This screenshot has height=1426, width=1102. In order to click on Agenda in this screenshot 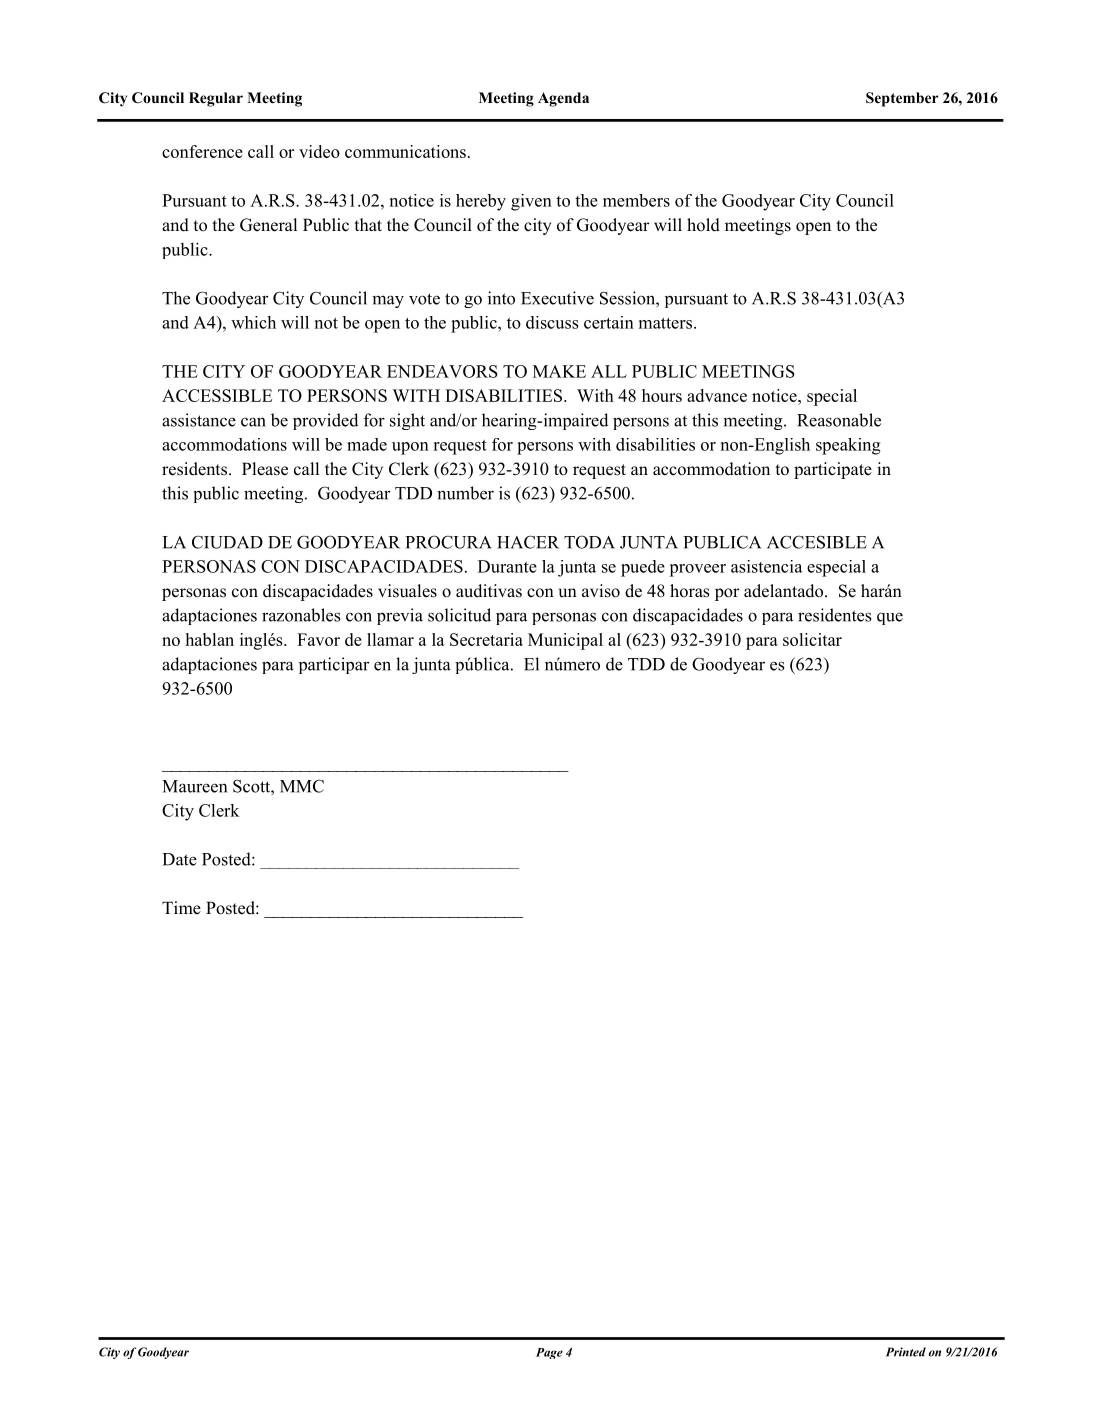, I will do `click(563, 99)`.
